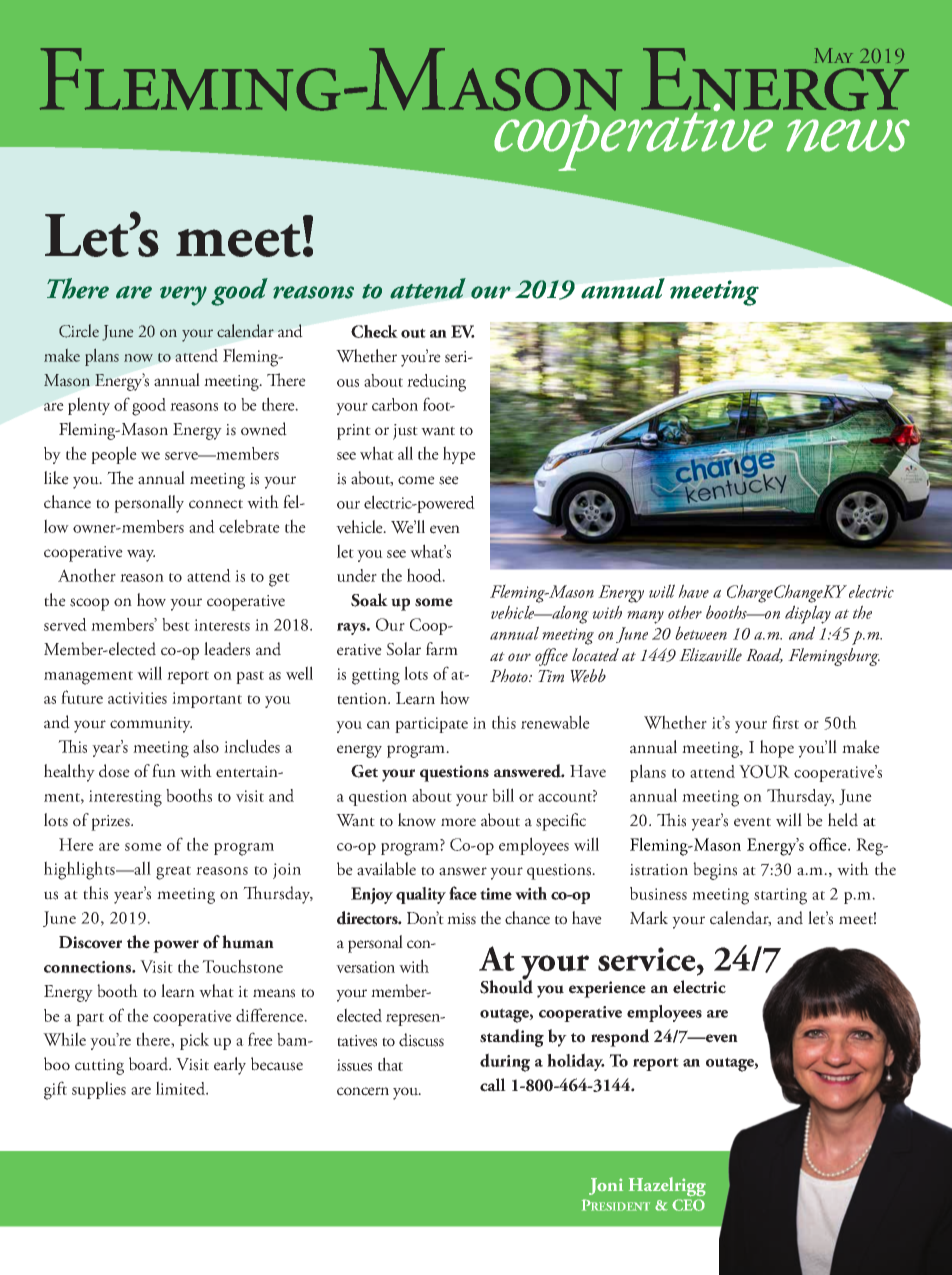  What do you see at coordinates (183, 296) in the image?
I see `very` at bounding box center [183, 296].
